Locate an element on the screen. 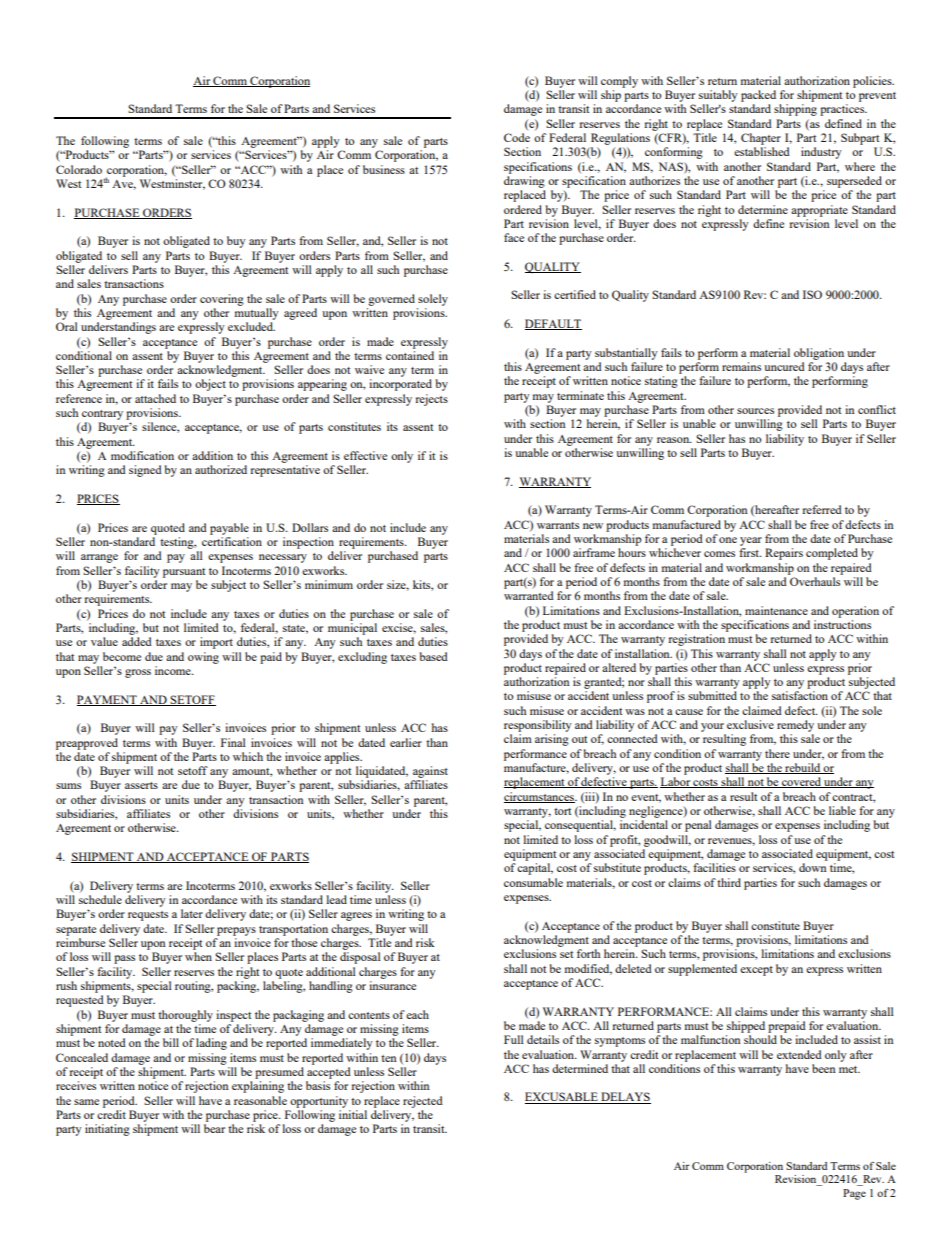  rejected is located at coordinates (423, 1102).
